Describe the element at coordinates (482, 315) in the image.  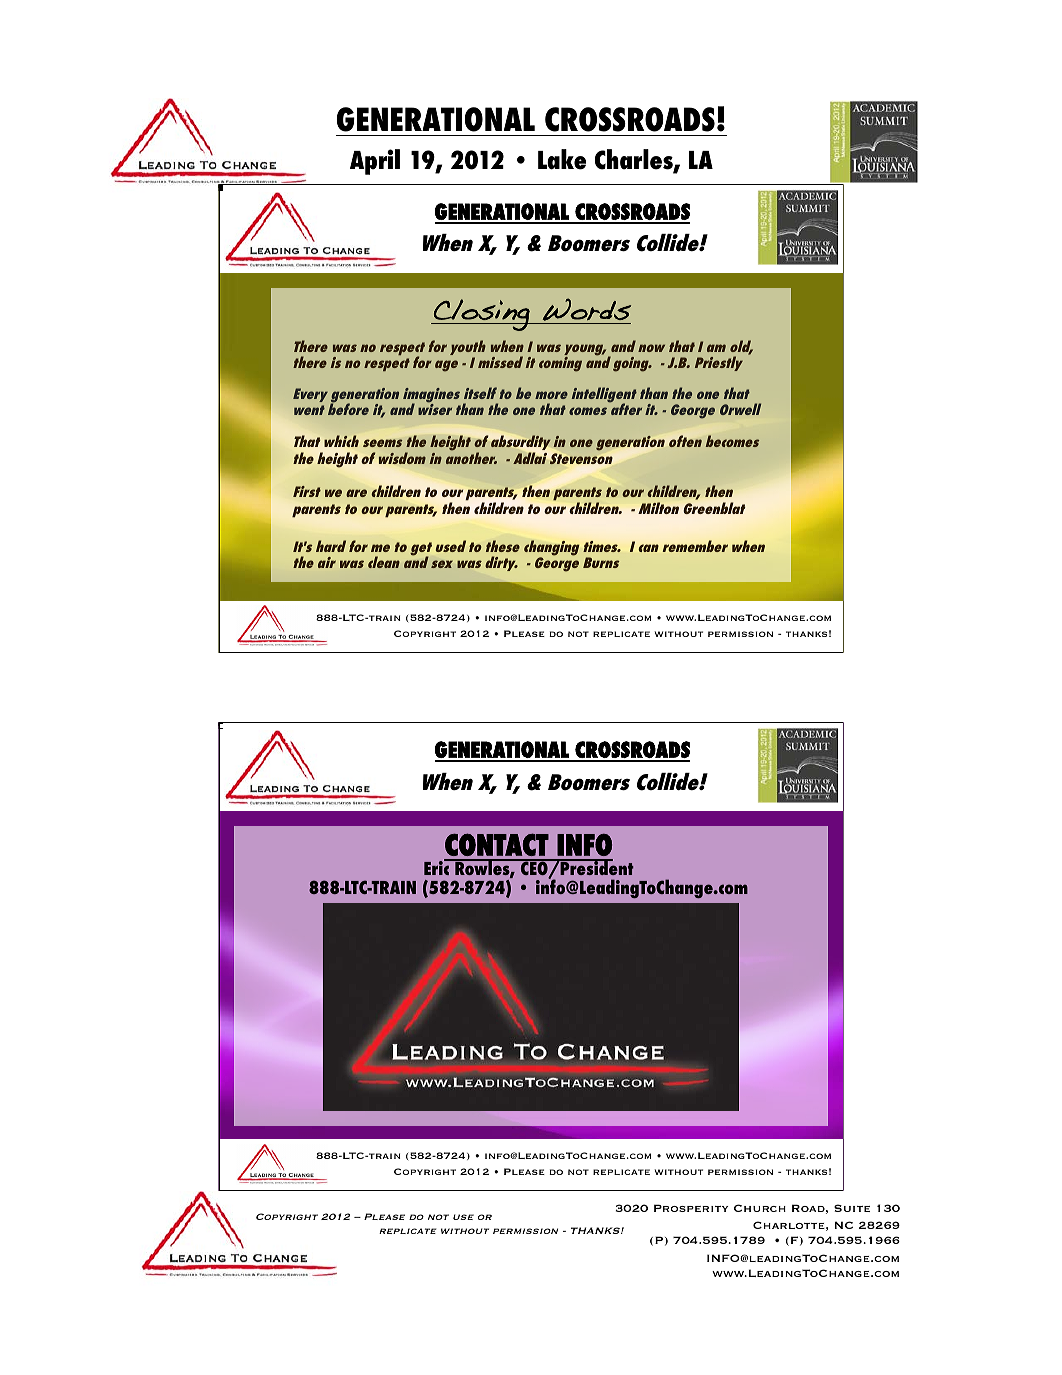
I see `Closing` at that location.
